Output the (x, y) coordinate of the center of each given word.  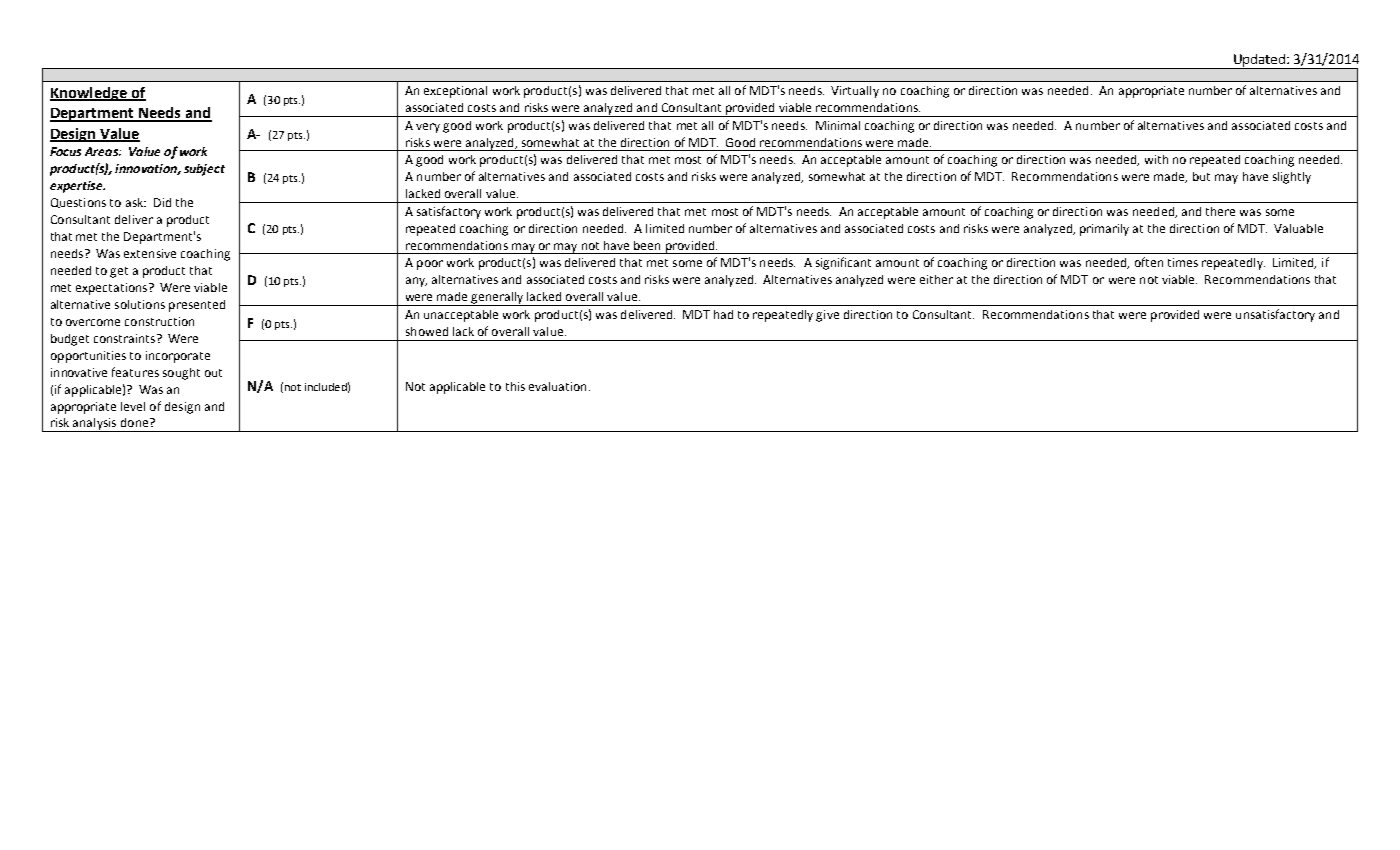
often (1149, 262)
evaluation (557, 386)
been (647, 245)
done (136, 422)
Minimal (838, 125)
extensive (150, 253)
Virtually (855, 92)
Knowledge (89, 94)
